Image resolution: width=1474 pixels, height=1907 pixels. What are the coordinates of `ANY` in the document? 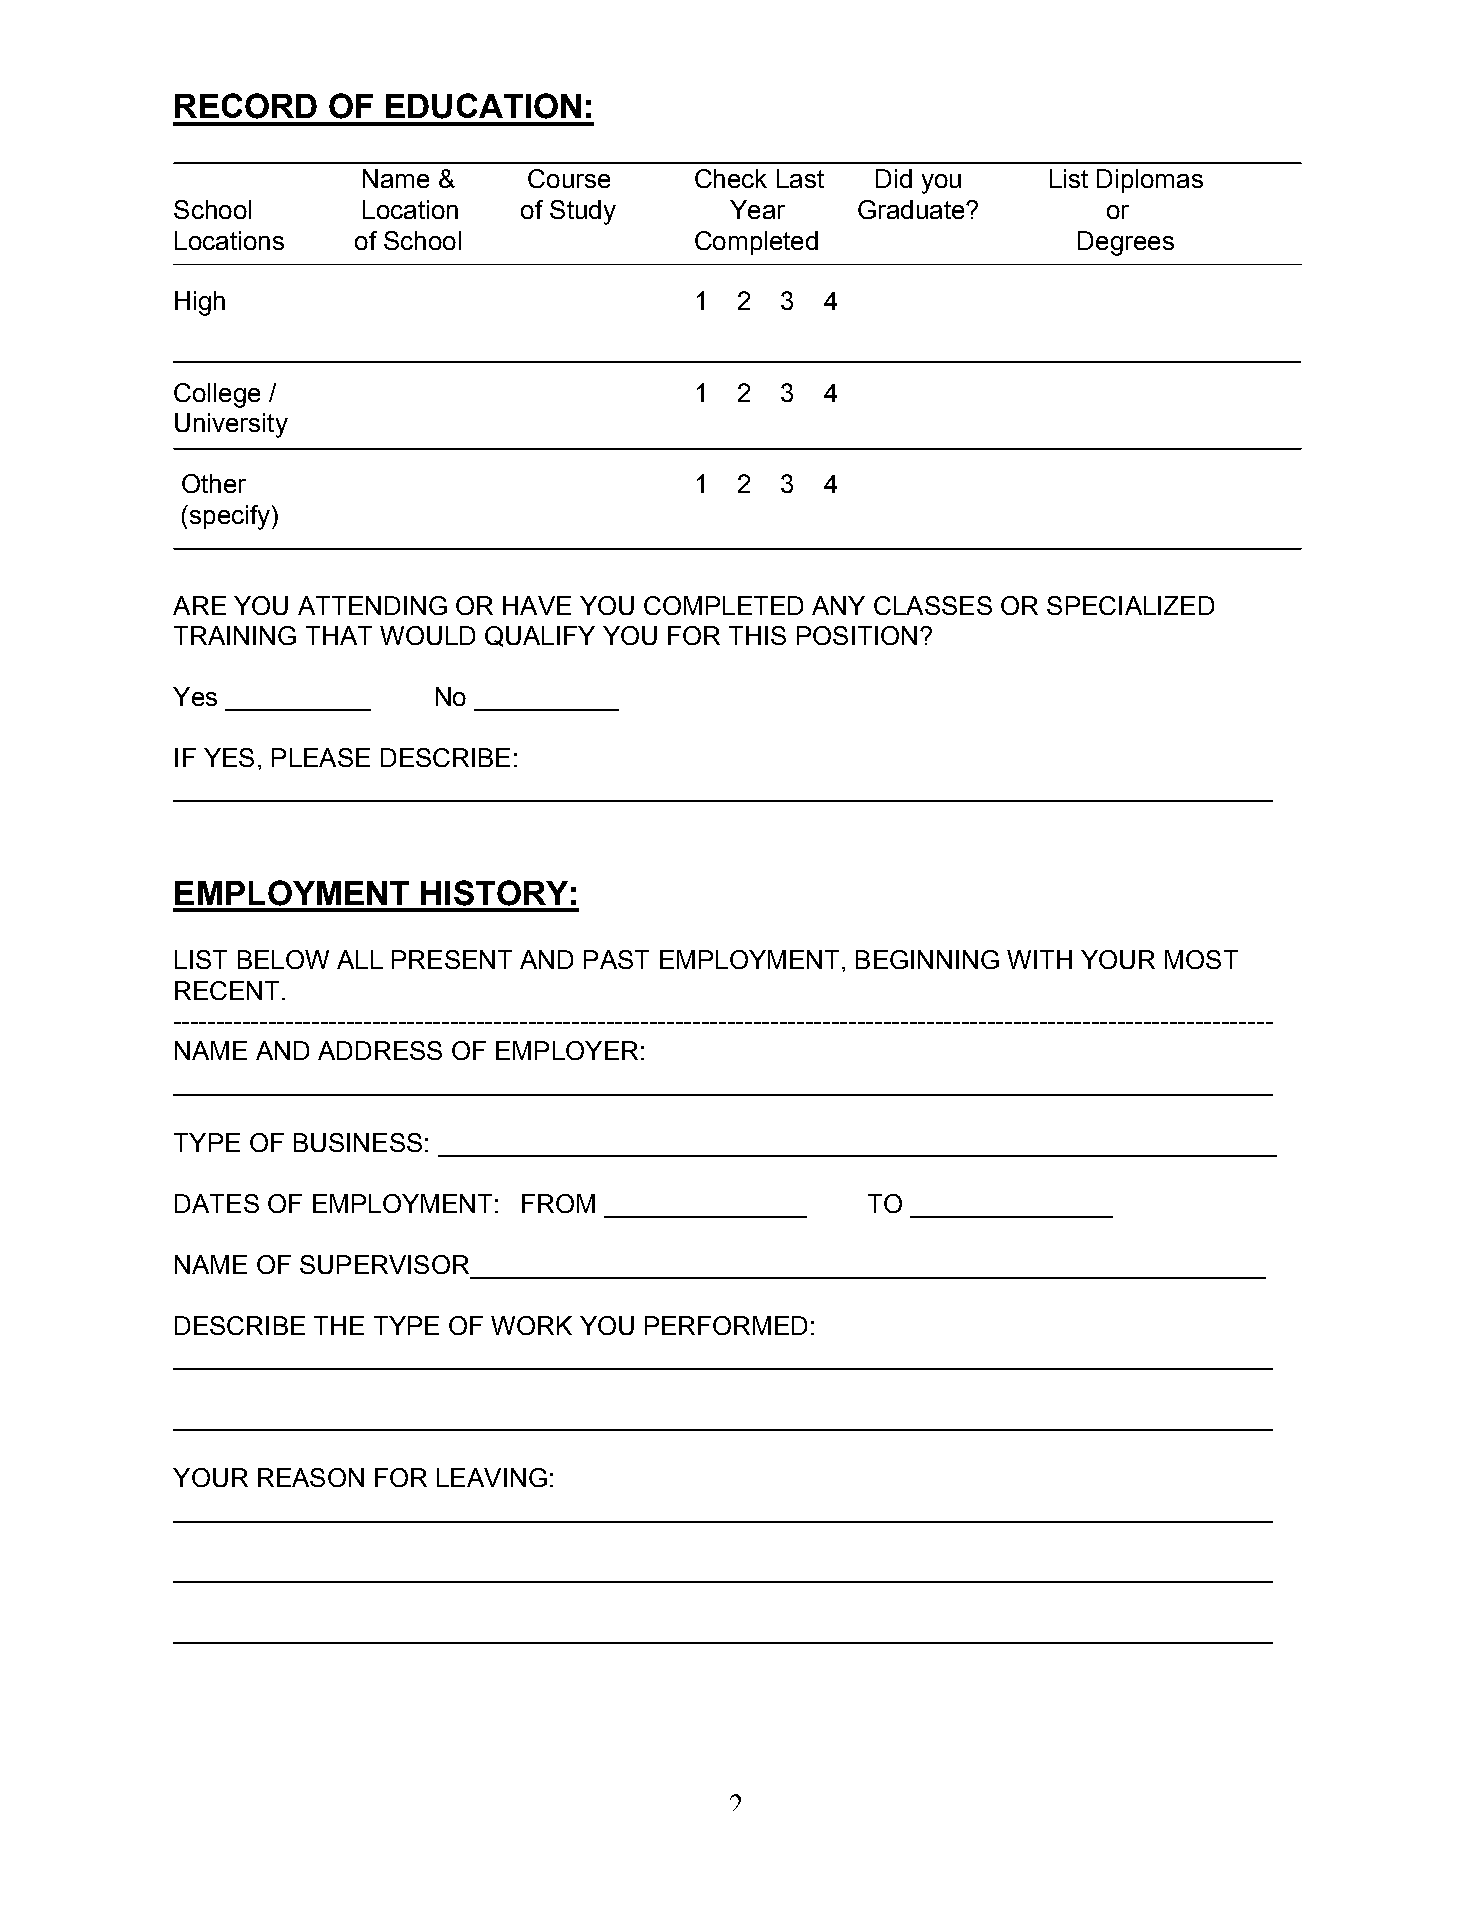 It's located at (838, 605).
